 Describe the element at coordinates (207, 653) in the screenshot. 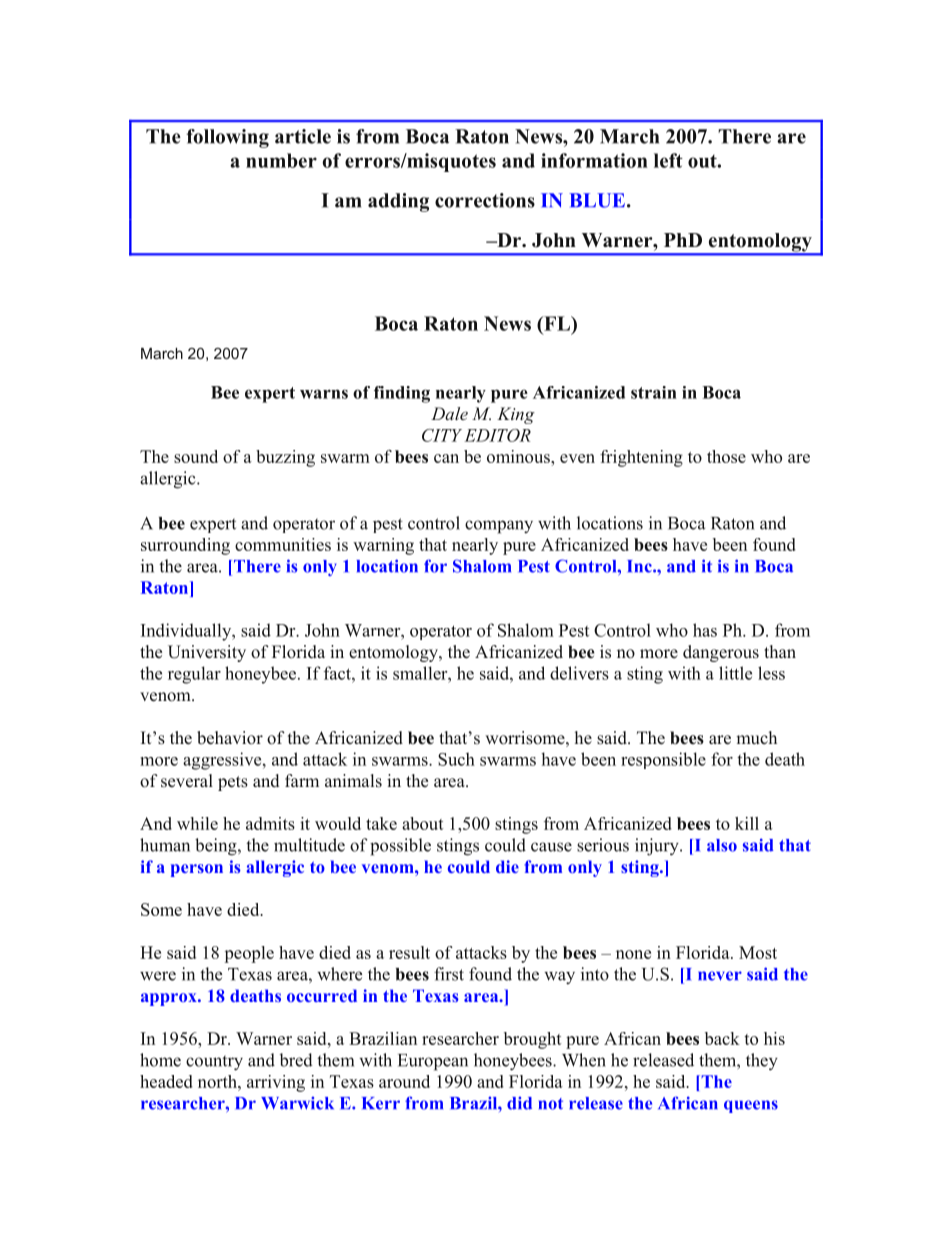

I see `University` at that location.
